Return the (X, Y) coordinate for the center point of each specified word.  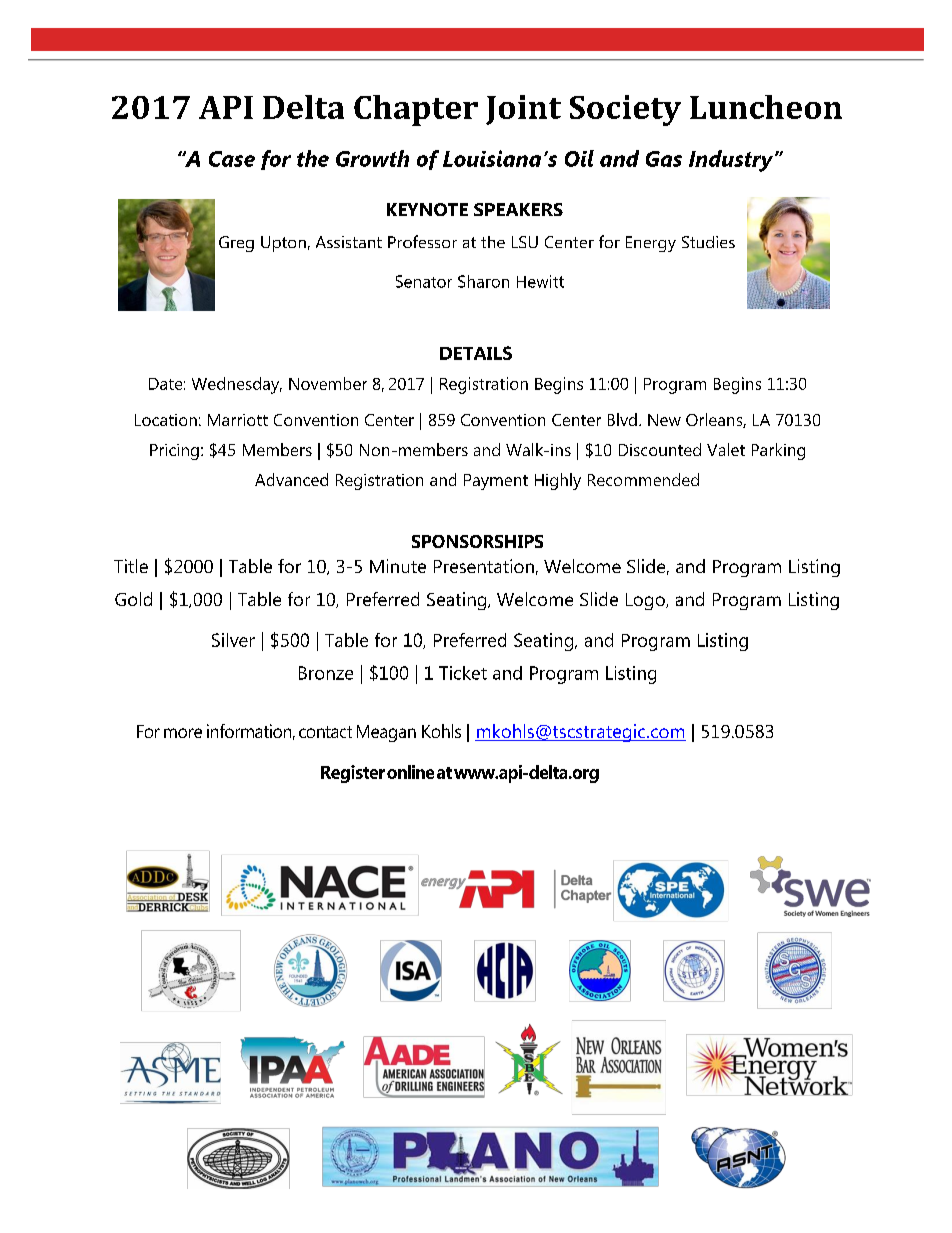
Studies (708, 242)
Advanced (291, 479)
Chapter (416, 110)
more (183, 733)
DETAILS (476, 353)
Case (232, 159)
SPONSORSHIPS (477, 541)
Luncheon (766, 107)
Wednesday (237, 385)
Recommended (643, 479)
